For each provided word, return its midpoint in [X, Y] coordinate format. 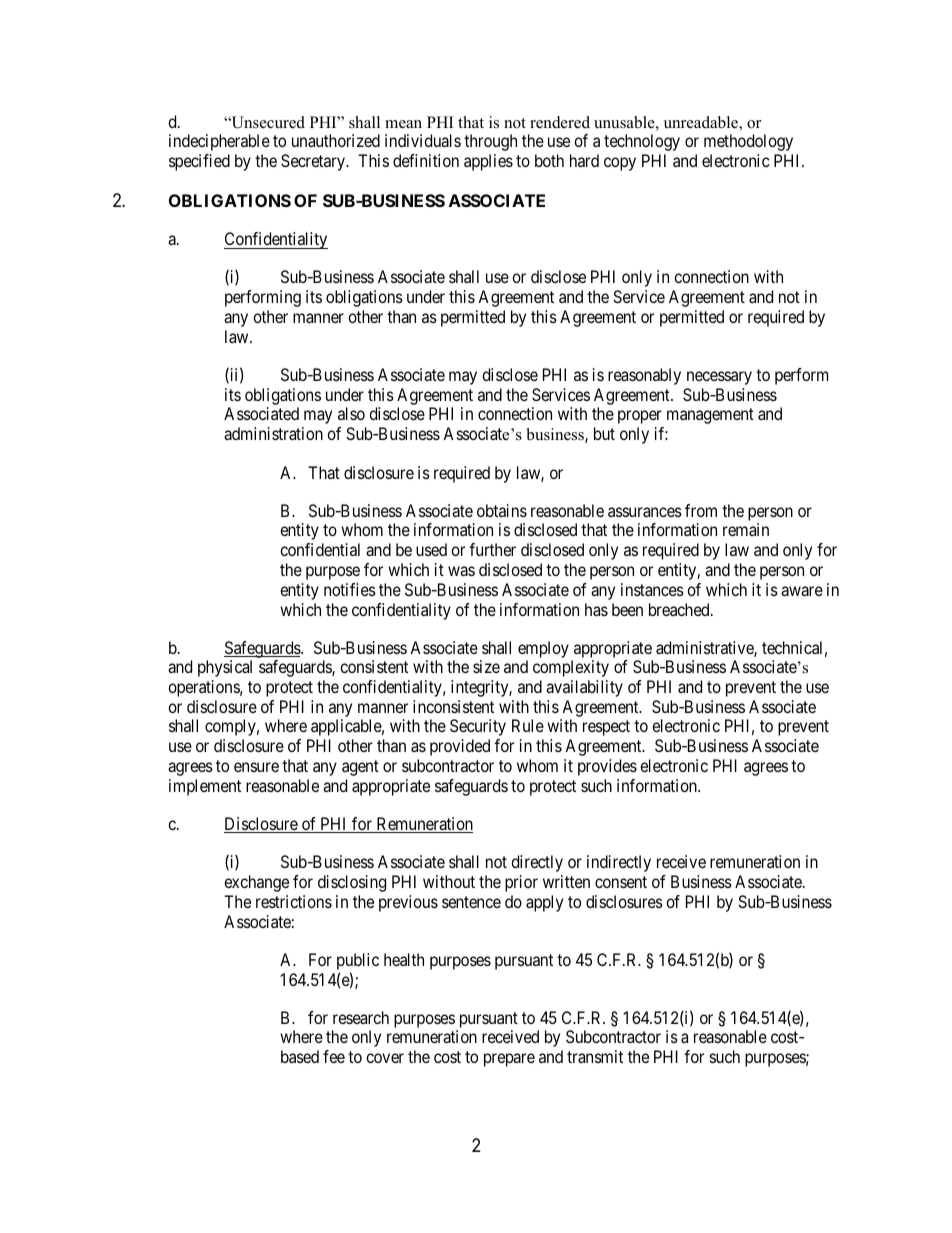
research [361, 1017]
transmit [595, 1056]
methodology [748, 142]
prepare [509, 1060]
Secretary [314, 162]
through [490, 142]
